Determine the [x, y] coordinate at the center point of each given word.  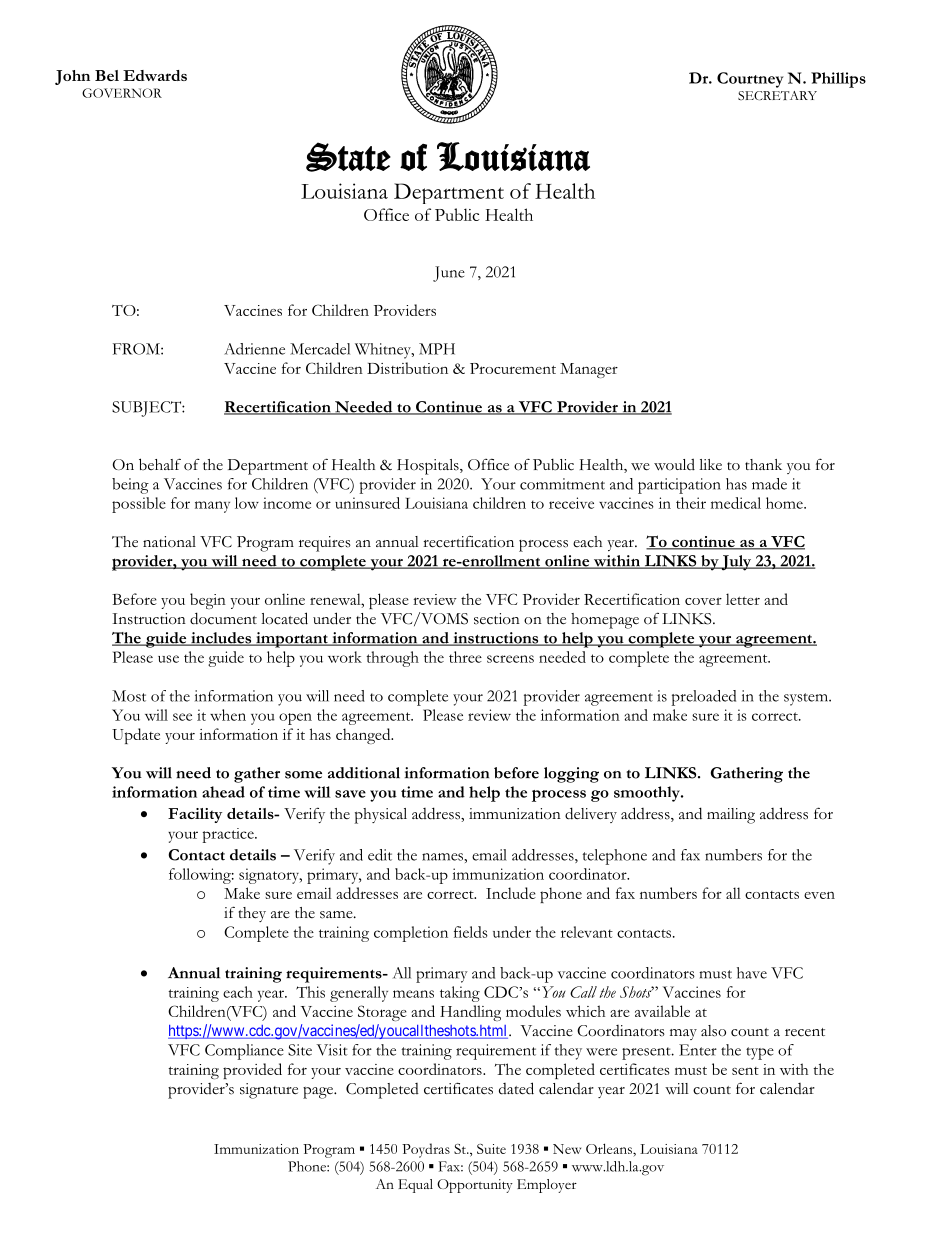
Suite [491, 1149]
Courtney [750, 80]
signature [269, 1091]
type [760, 1053]
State [348, 157]
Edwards [155, 75]
